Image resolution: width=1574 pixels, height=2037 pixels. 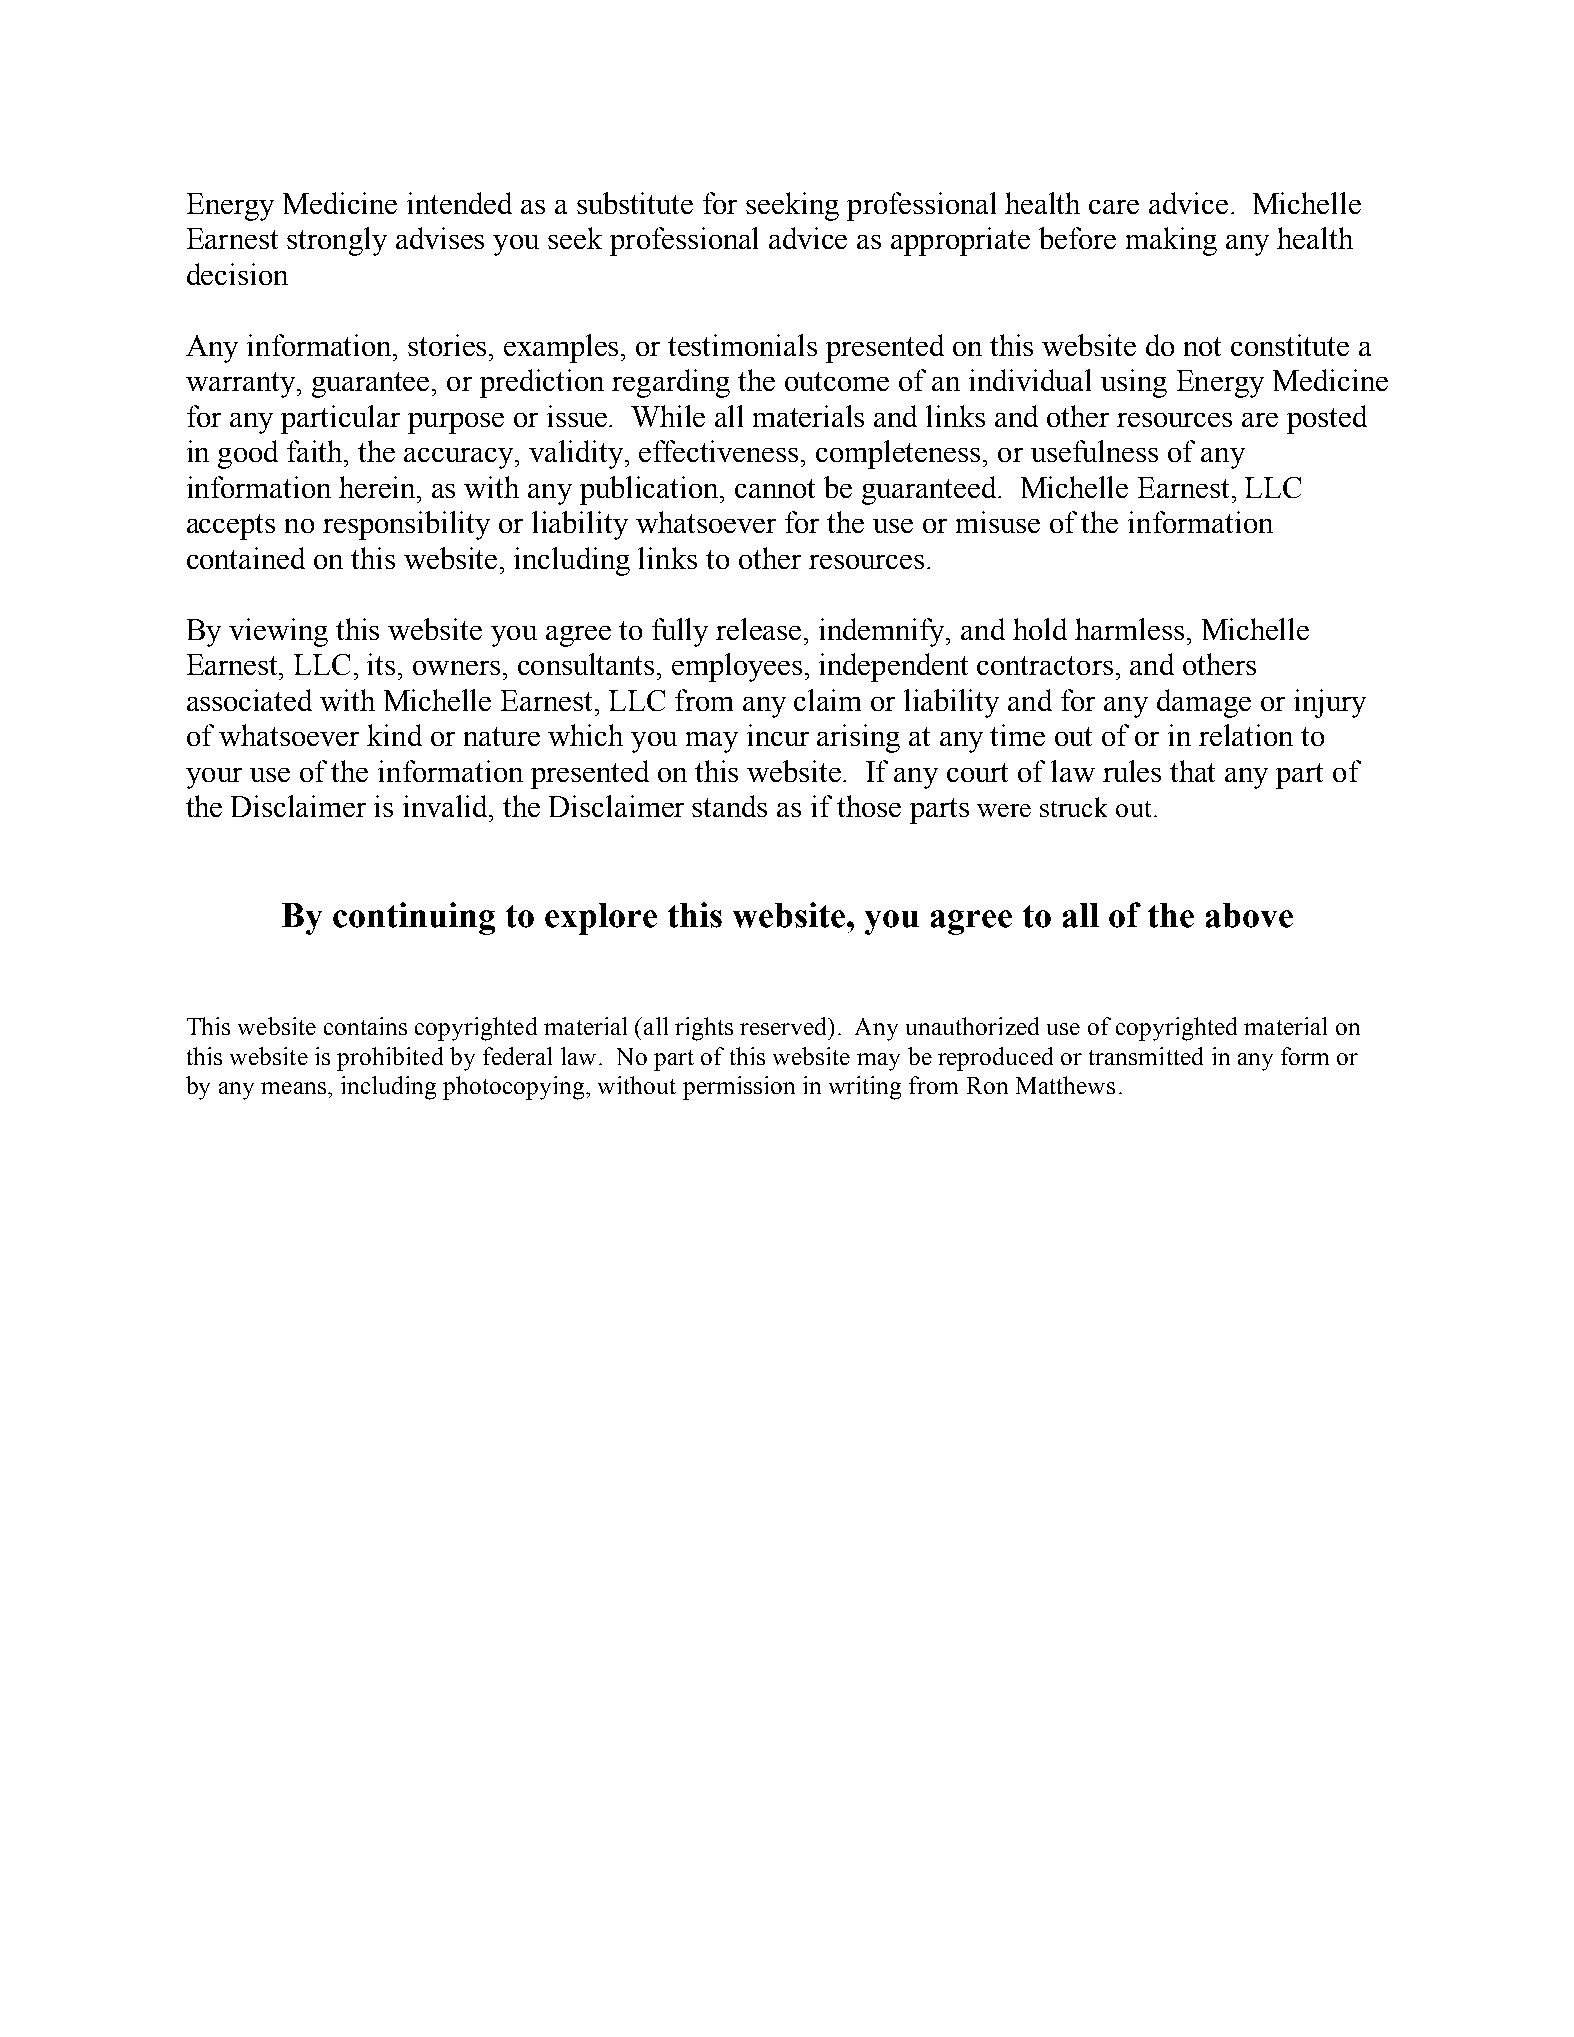 I want to click on release, so click(x=758, y=629).
